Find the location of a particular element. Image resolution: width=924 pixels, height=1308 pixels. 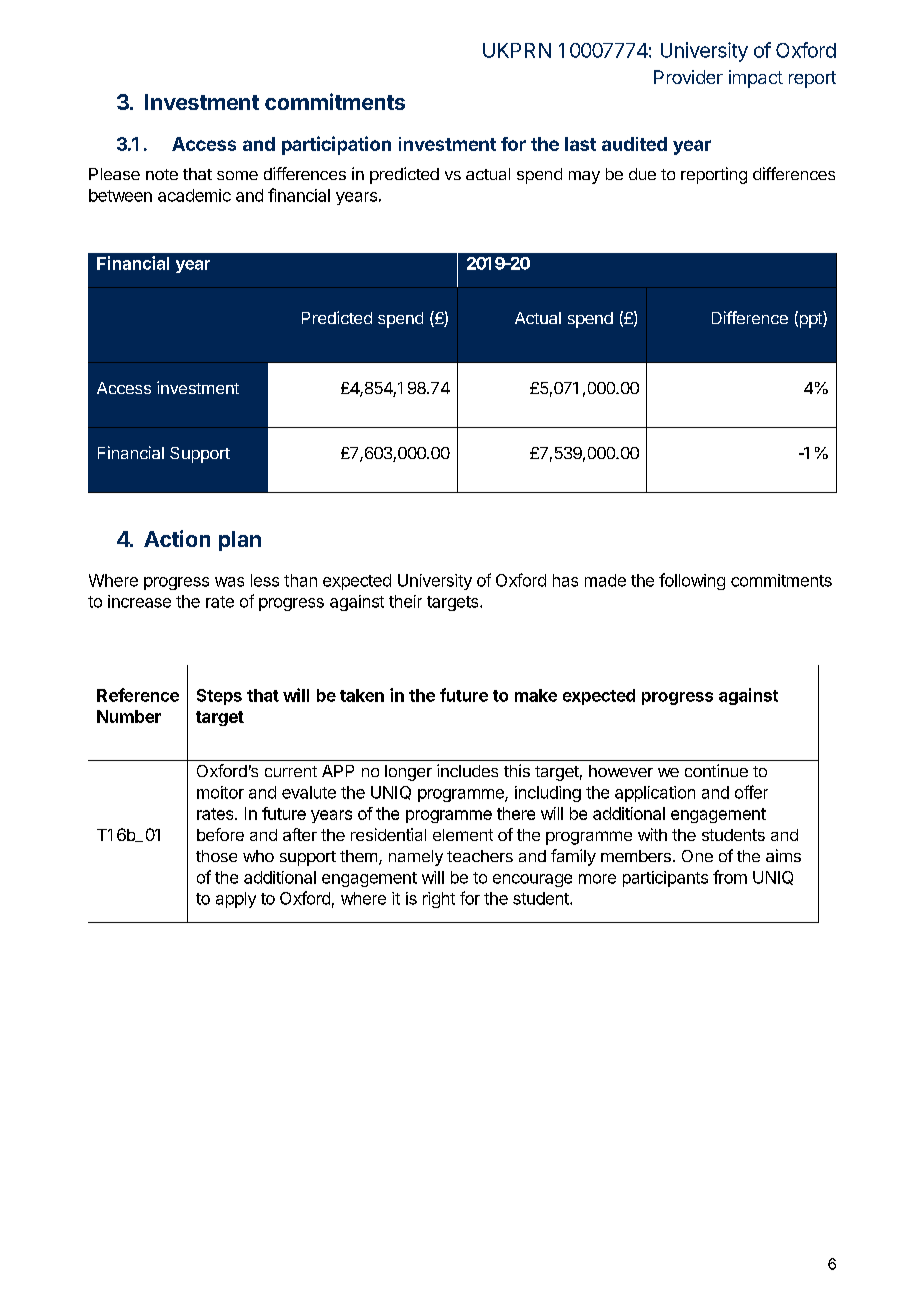

Action is located at coordinates (177, 538).
